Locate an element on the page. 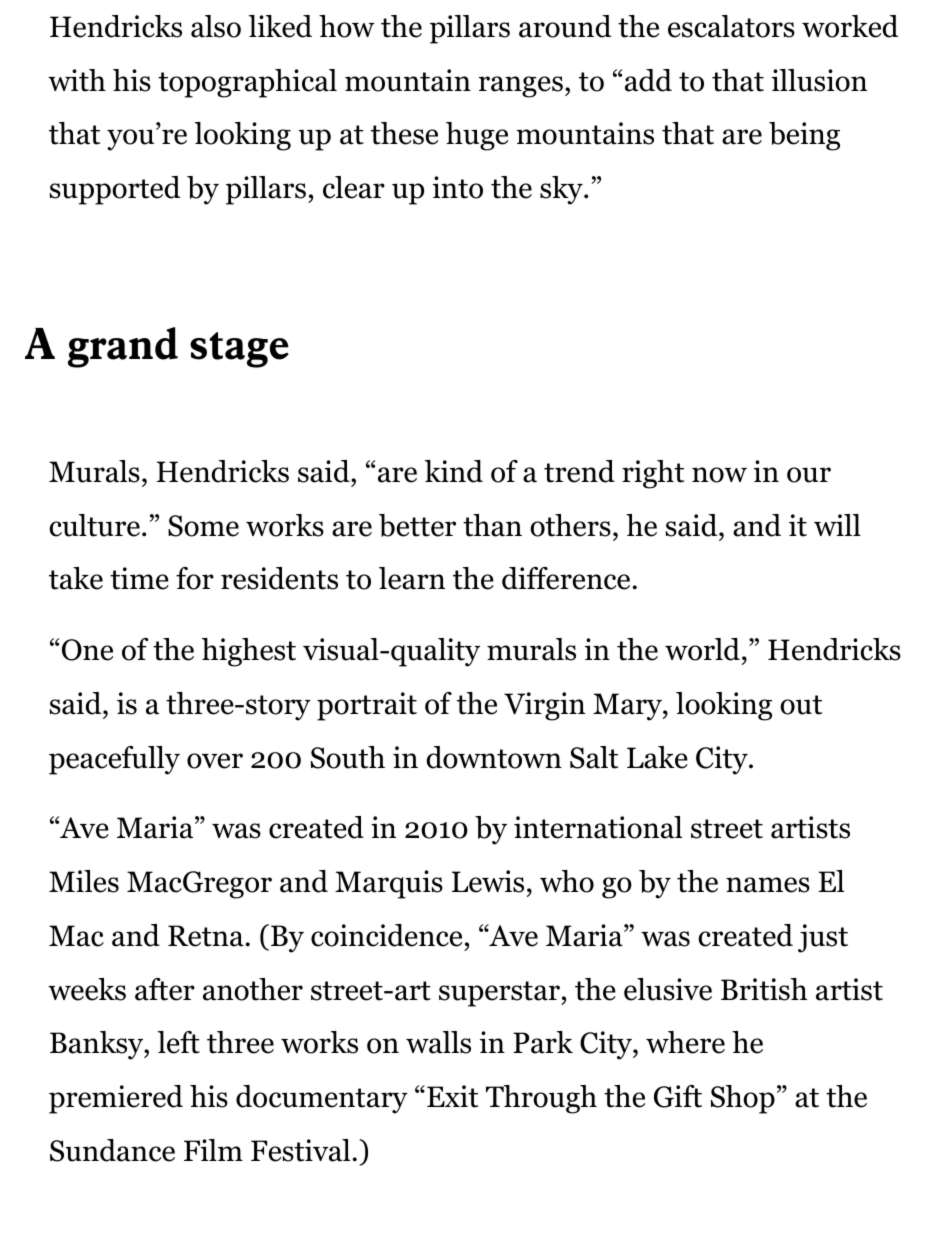 The width and height of the image is (952, 1245). ranges is located at coordinates (521, 87).
